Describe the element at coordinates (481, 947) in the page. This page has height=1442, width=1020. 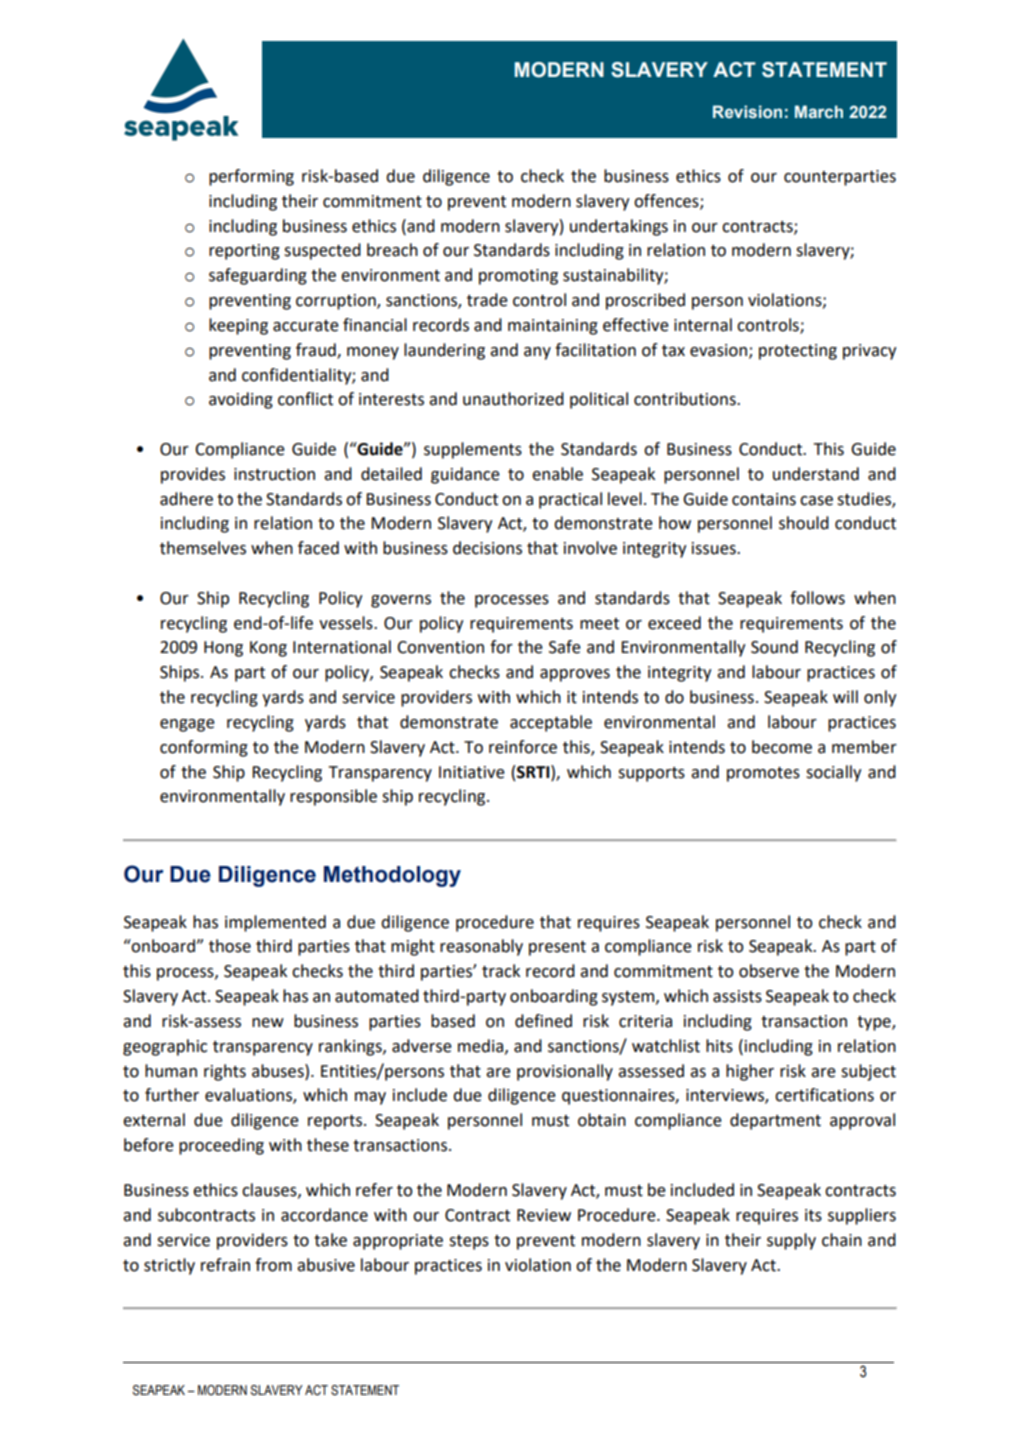
I see `reasonably` at that location.
